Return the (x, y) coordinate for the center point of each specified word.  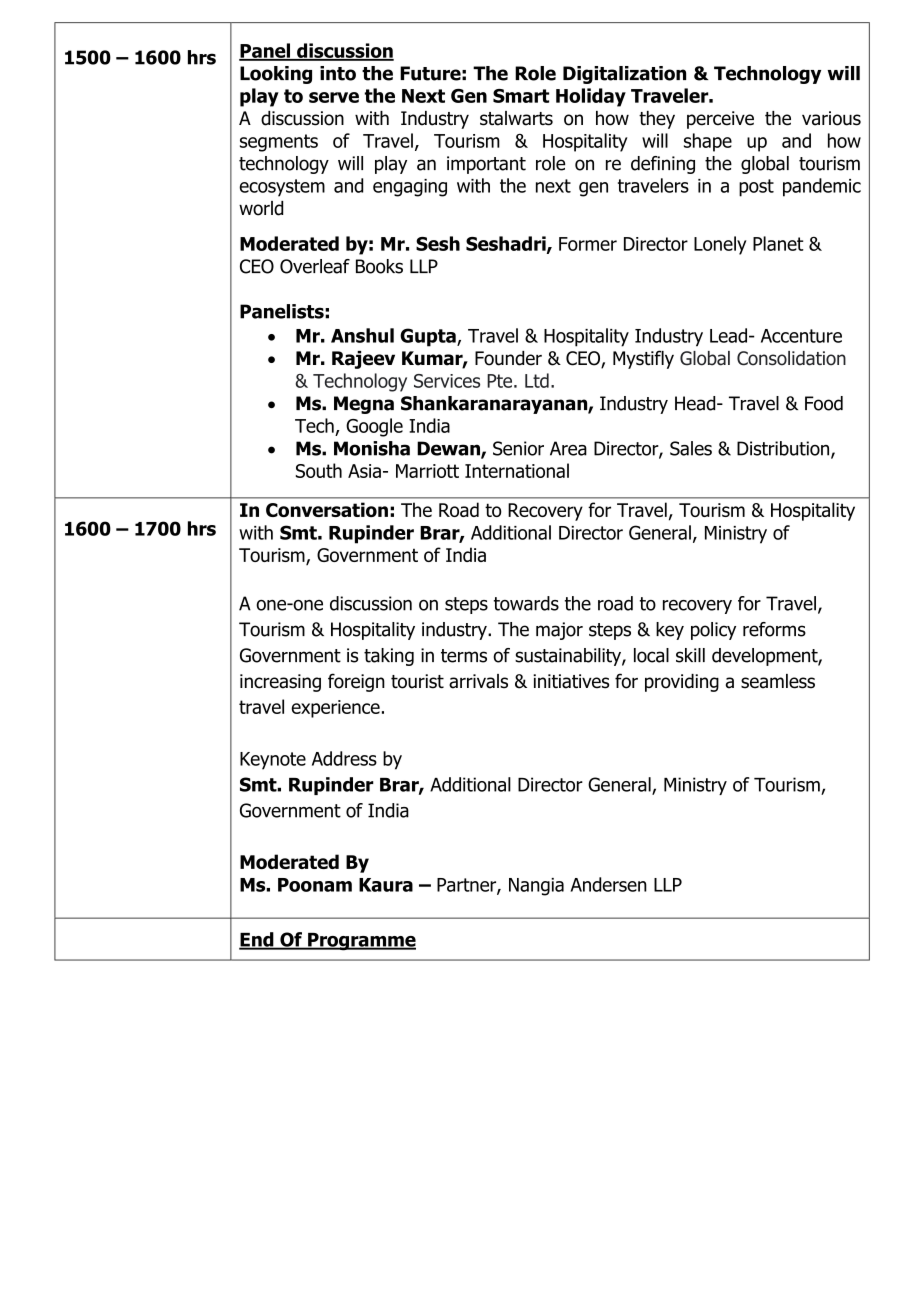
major (559, 631)
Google (374, 427)
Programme (361, 942)
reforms (774, 629)
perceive (720, 120)
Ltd (537, 380)
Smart (521, 96)
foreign (356, 682)
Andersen (608, 884)
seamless (778, 681)
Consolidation (791, 358)
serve (334, 97)
